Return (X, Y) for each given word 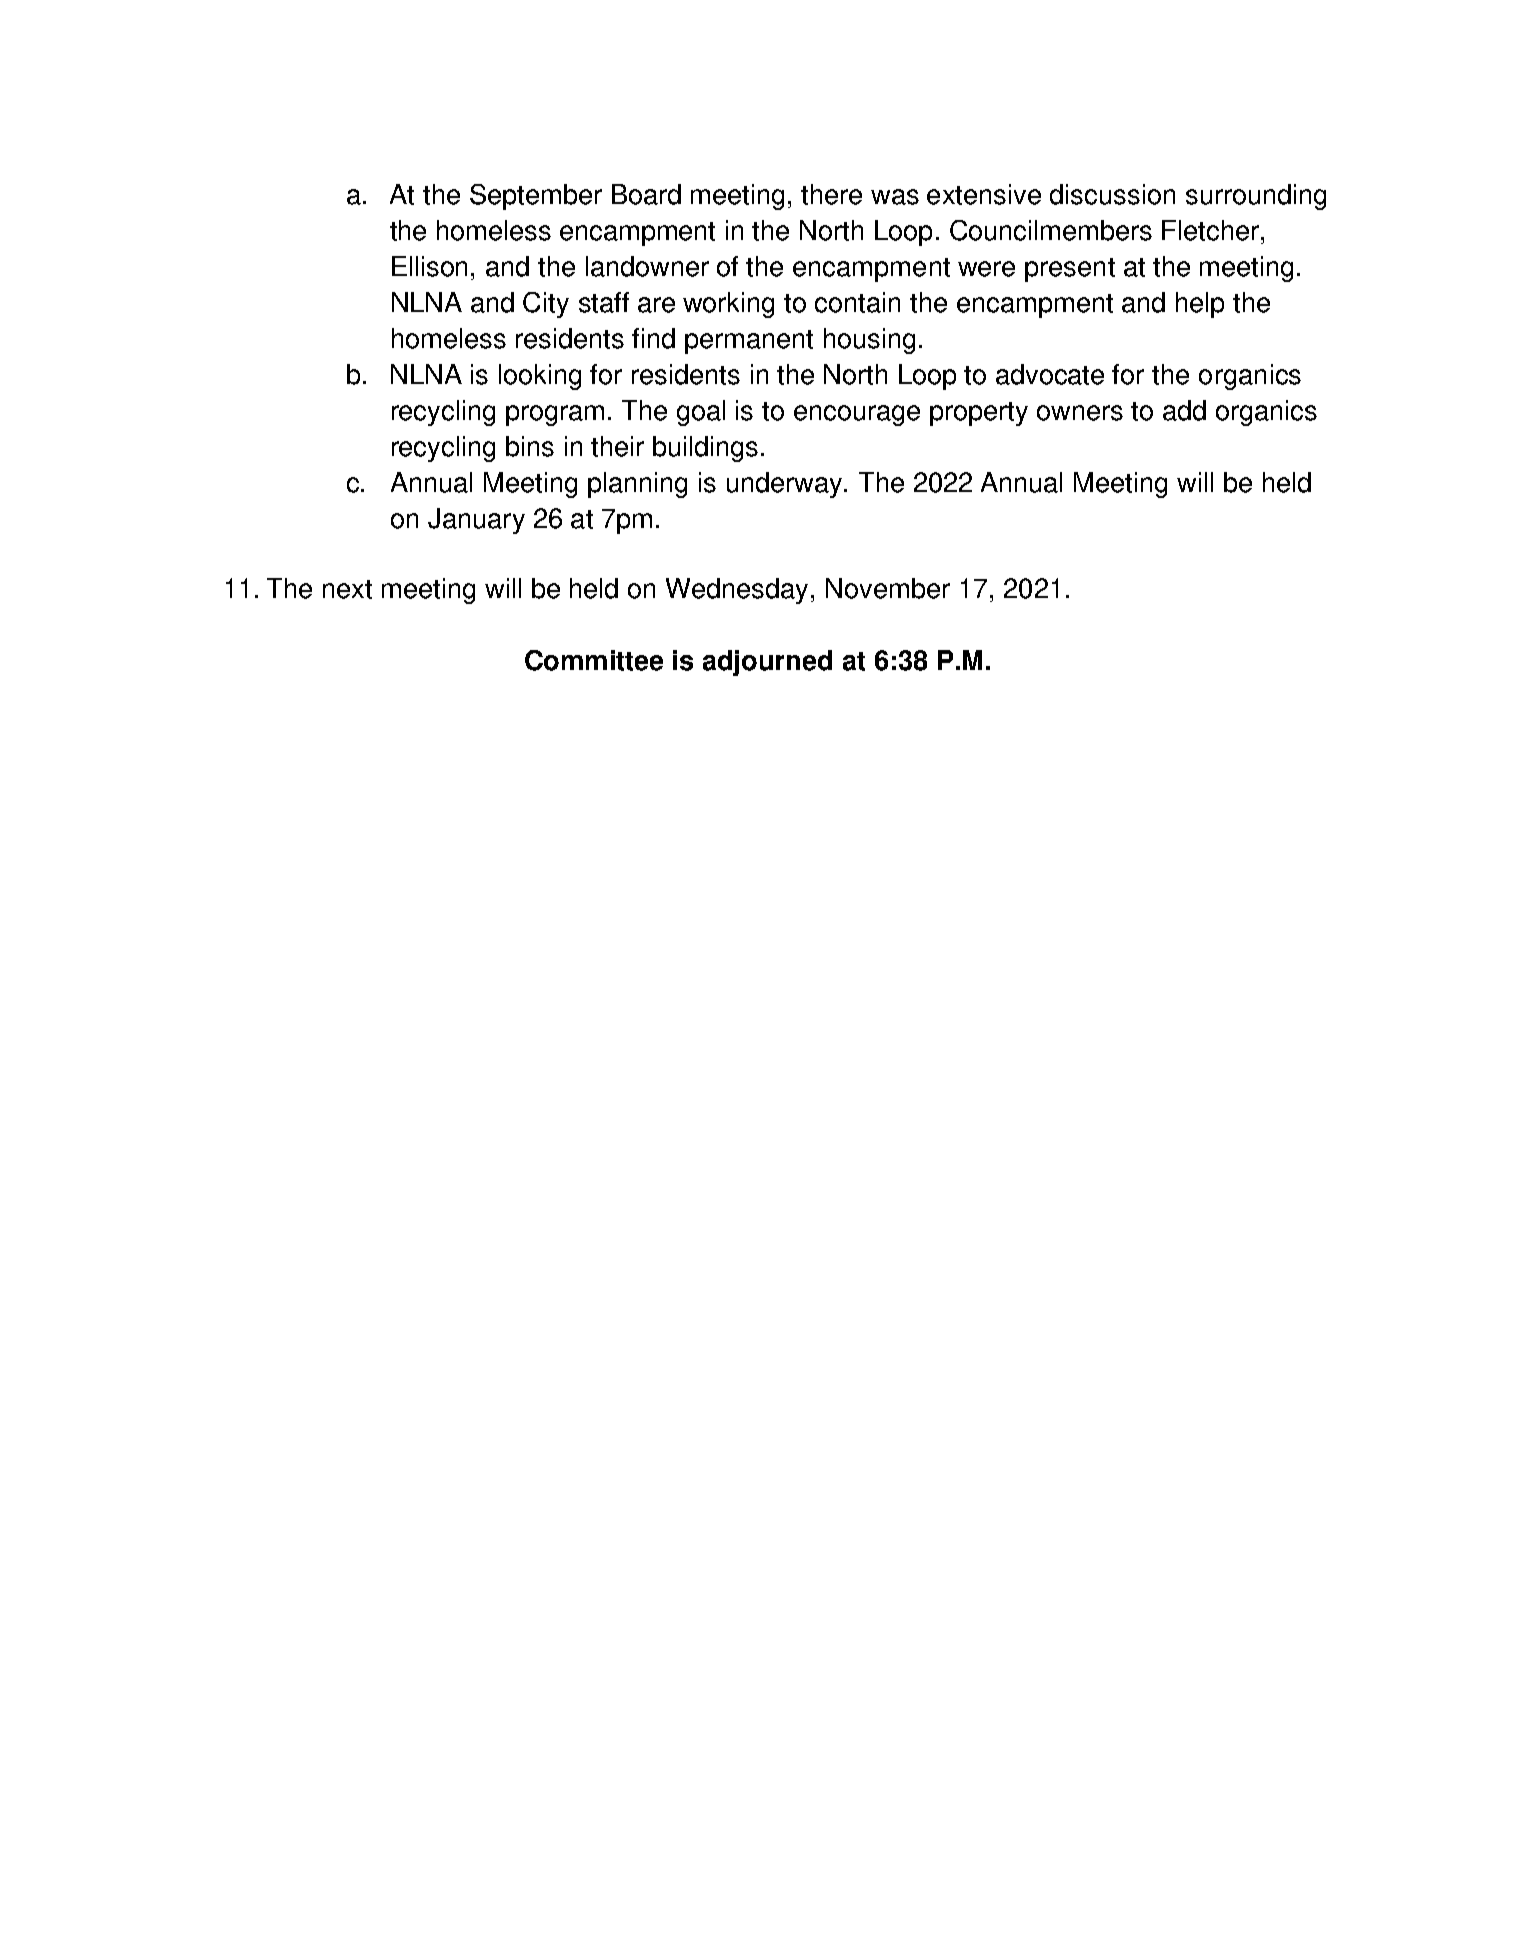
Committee (594, 660)
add (1184, 410)
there (831, 194)
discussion (1112, 194)
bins (530, 446)
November (888, 588)
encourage (857, 415)
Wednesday (737, 591)
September (536, 197)
